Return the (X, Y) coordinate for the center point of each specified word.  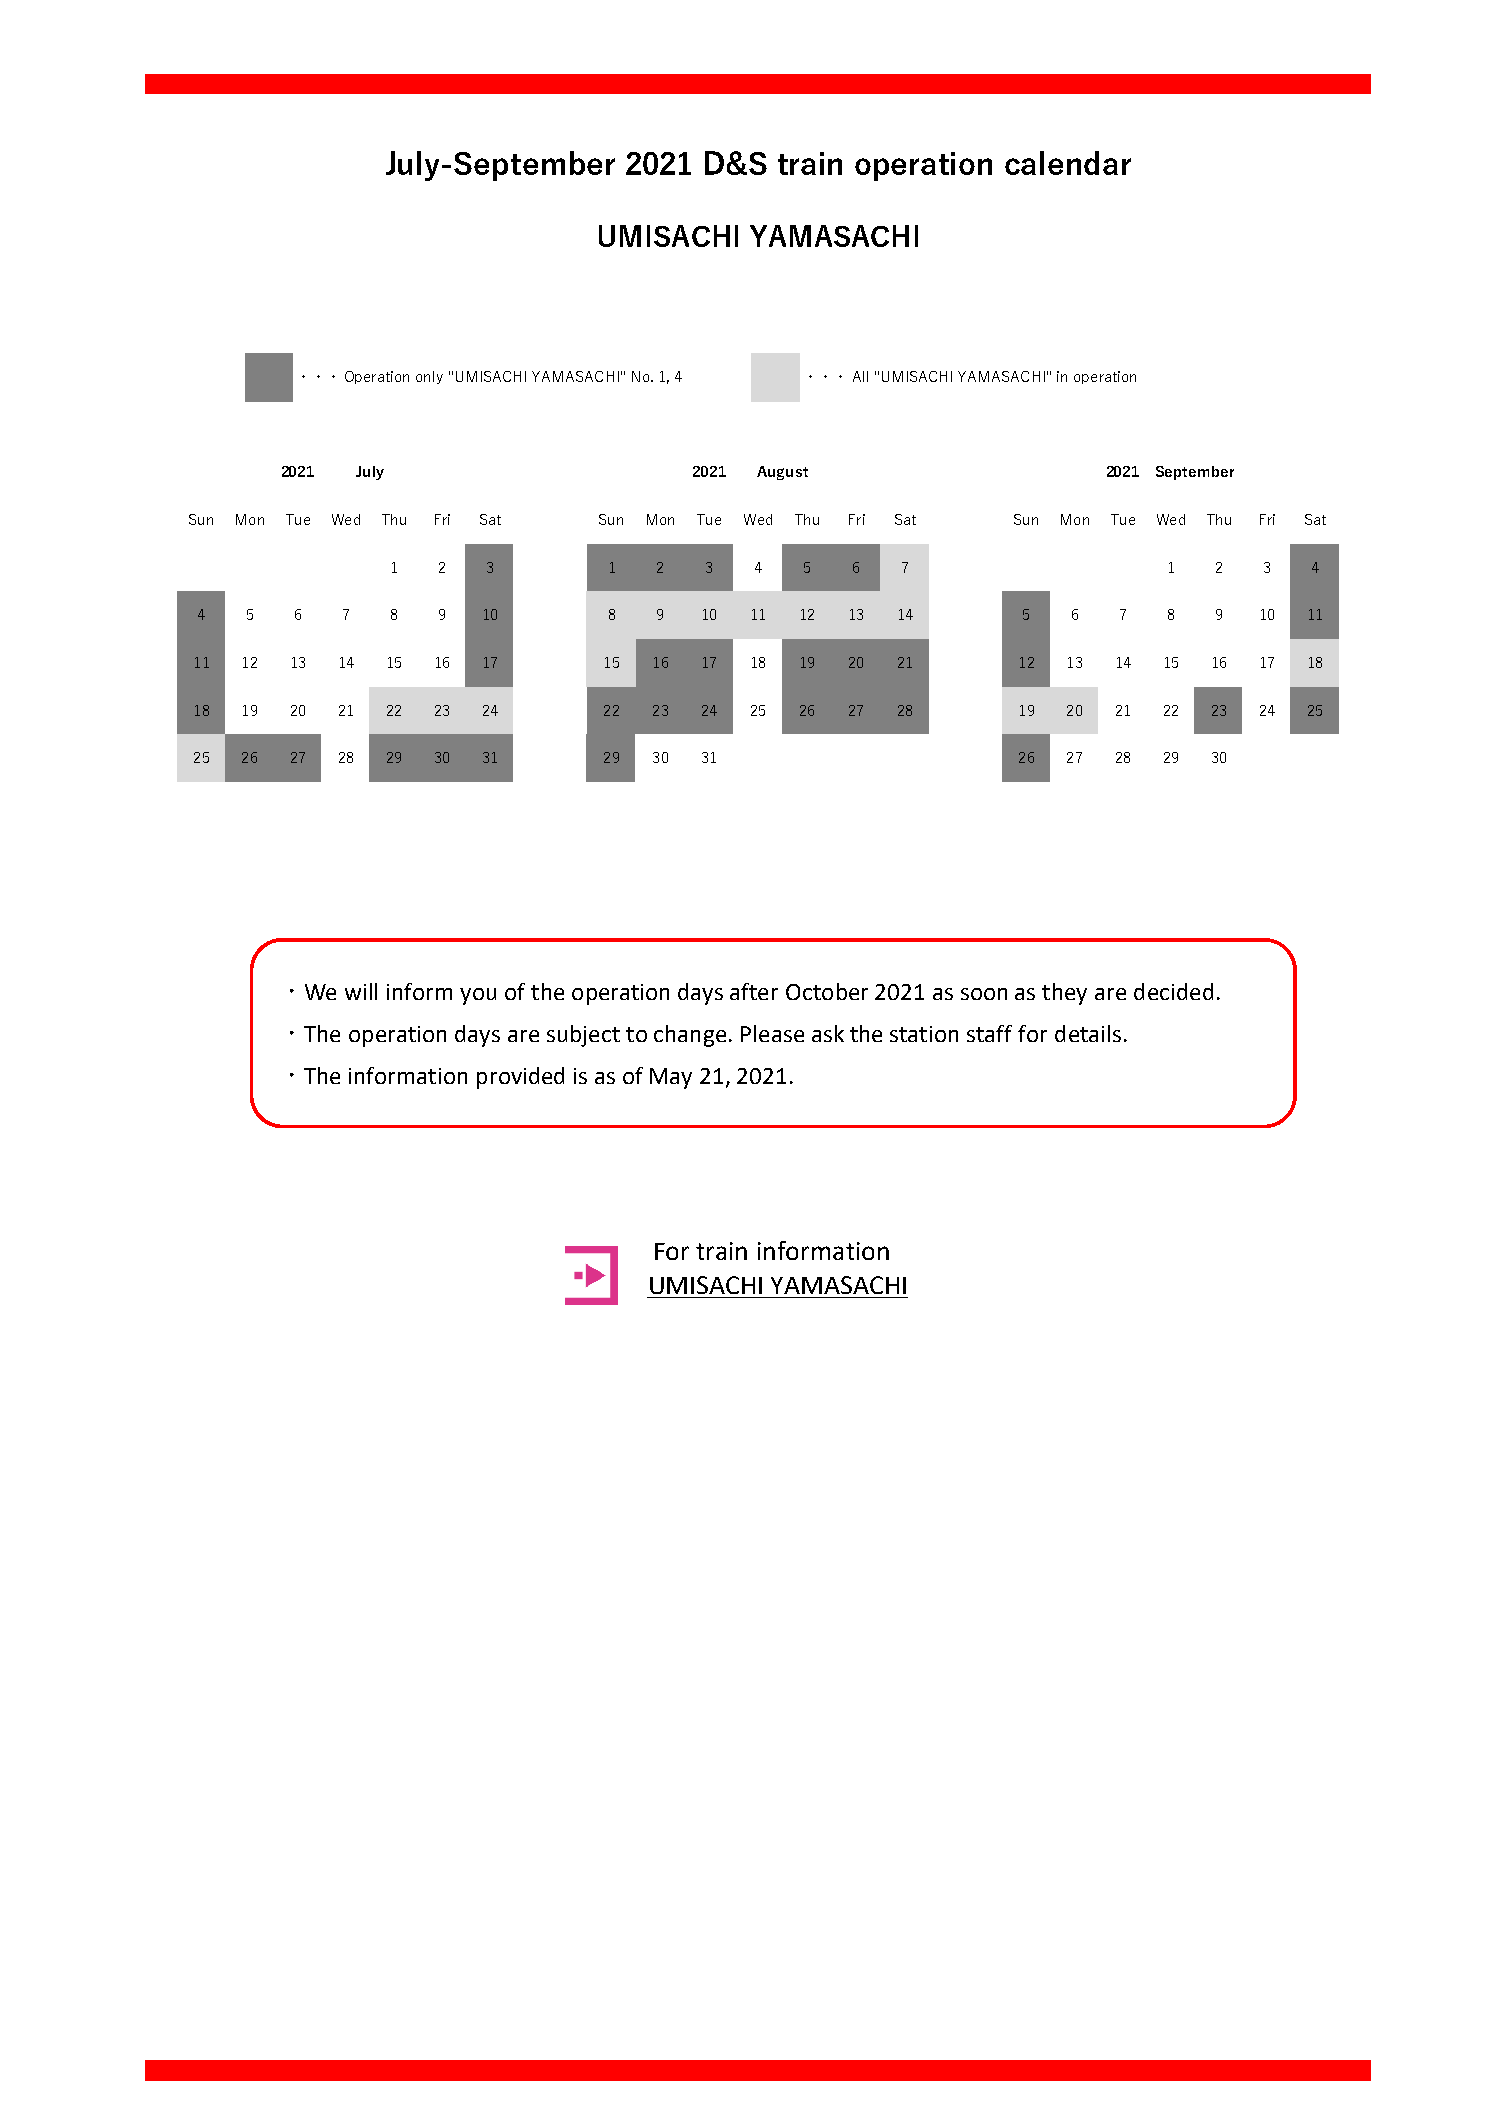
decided (1173, 991)
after (754, 991)
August (782, 473)
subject (583, 1036)
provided (520, 1078)
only (429, 377)
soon (984, 994)
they (1064, 994)
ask (828, 1033)
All (860, 376)
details (1088, 1033)
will (361, 991)
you (478, 996)
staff (989, 1033)
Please (772, 1033)
